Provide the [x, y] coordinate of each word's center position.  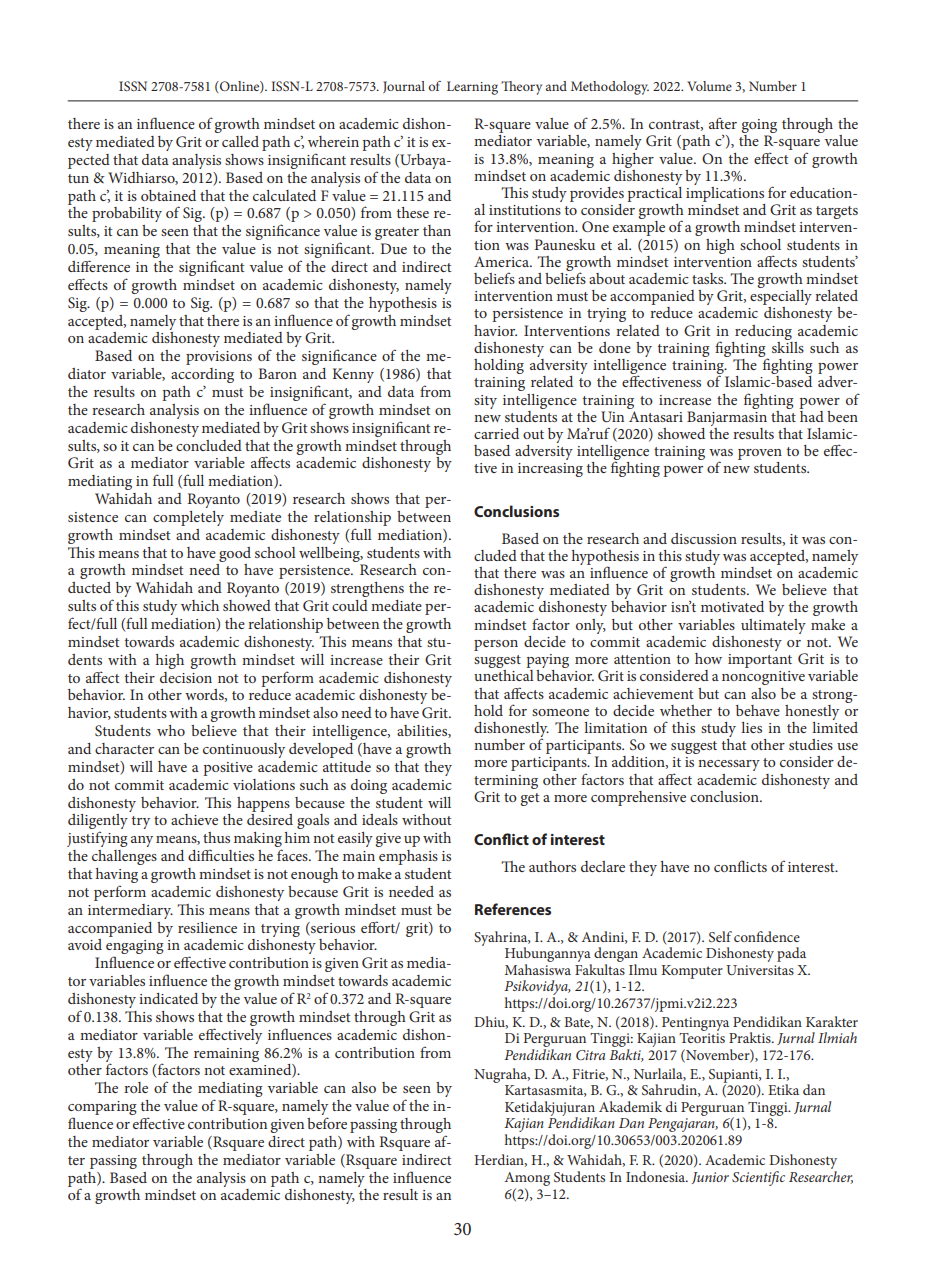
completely [188, 518]
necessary [729, 765]
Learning [472, 88]
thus [216, 837]
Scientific [758, 1178]
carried [496, 433]
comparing [102, 1109]
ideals [380, 819]
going [759, 127]
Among [527, 1179]
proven [760, 456]
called [240, 141]
